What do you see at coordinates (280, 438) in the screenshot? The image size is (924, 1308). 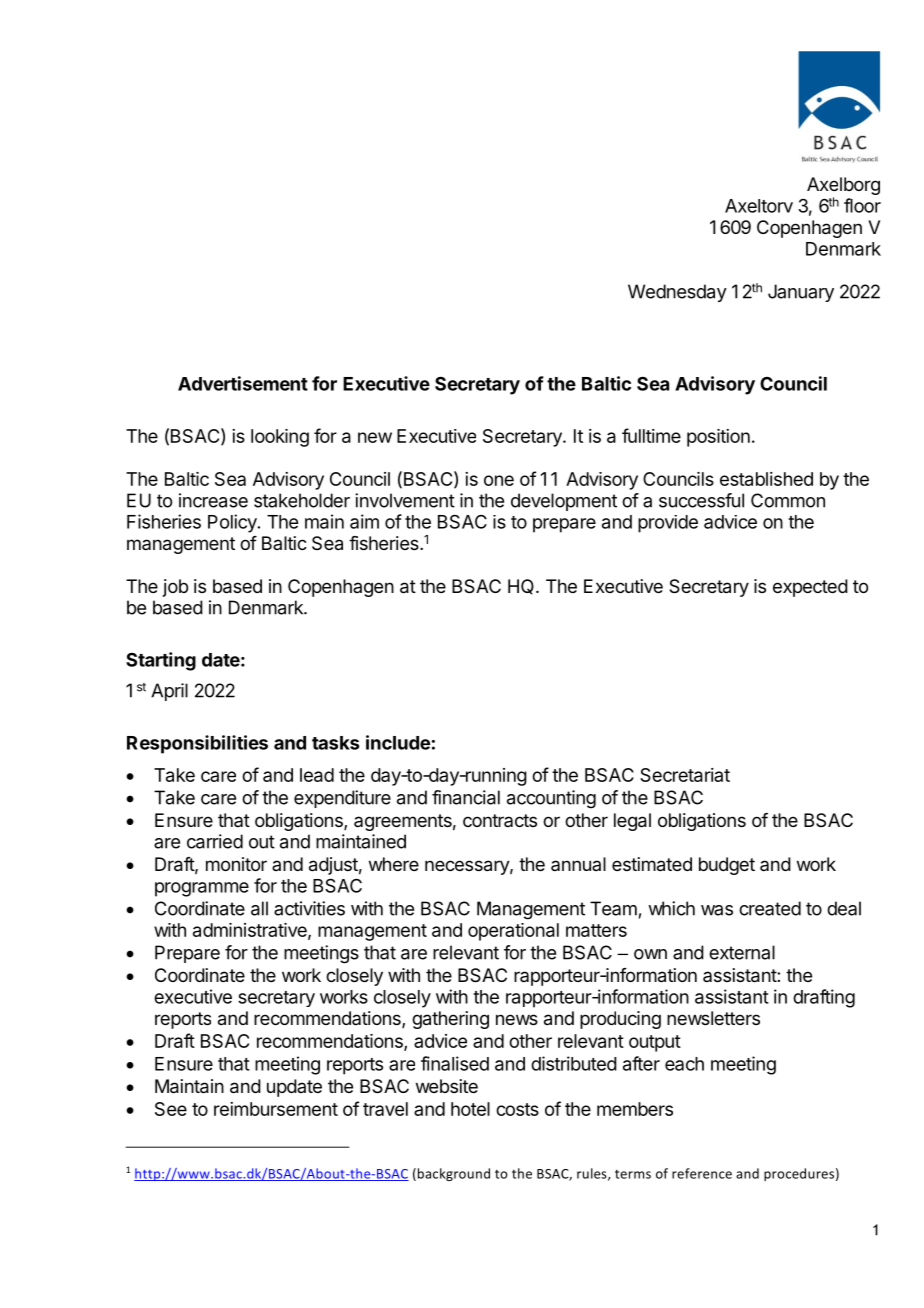 I see `looking` at bounding box center [280, 438].
